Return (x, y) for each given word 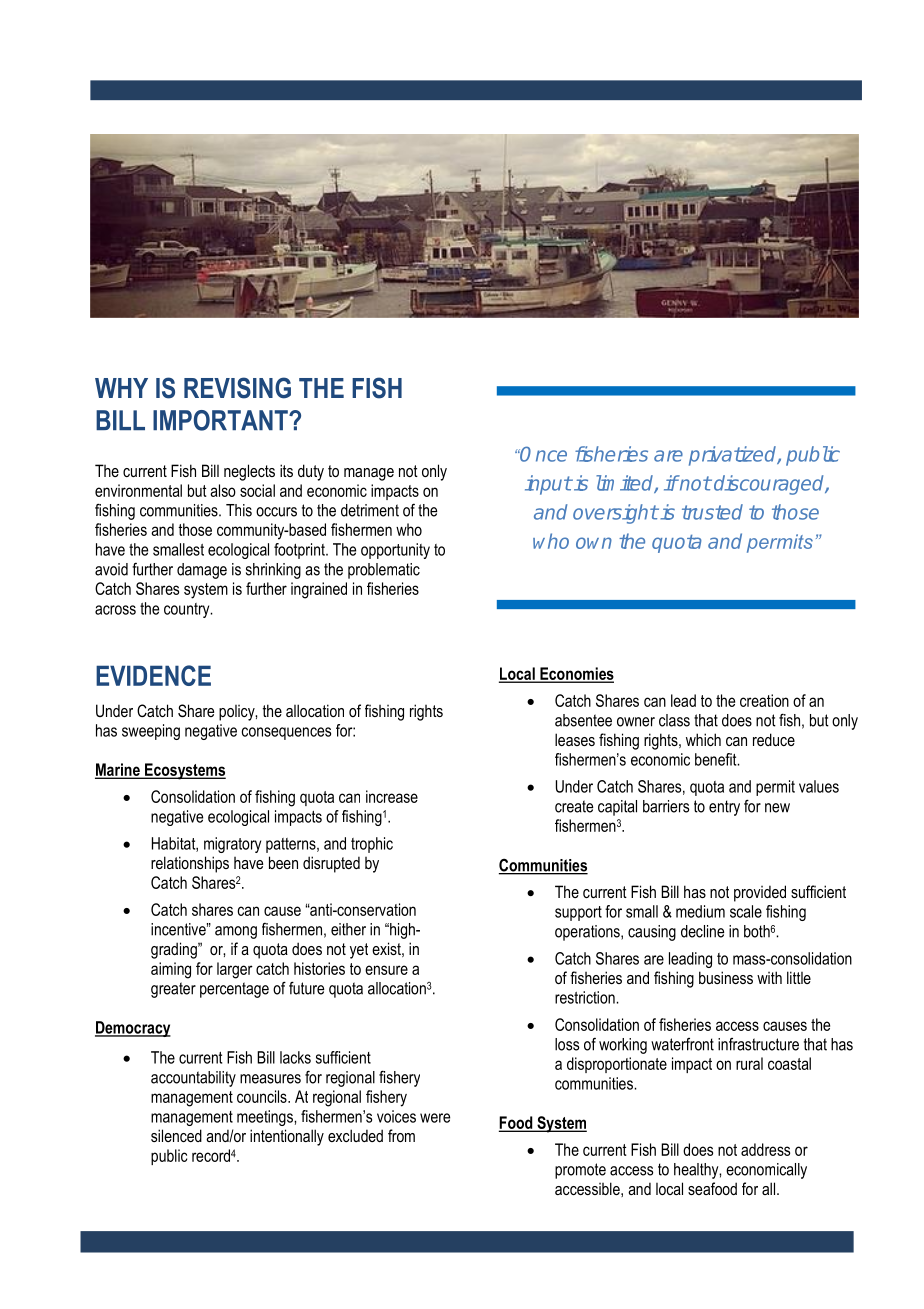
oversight (615, 514)
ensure (386, 970)
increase (392, 796)
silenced (176, 1135)
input (548, 485)
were (435, 1118)
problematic (384, 571)
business (726, 977)
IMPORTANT (221, 420)
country (188, 610)
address (765, 1149)
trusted (712, 512)
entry (724, 808)
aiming (171, 970)
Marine (118, 770)
